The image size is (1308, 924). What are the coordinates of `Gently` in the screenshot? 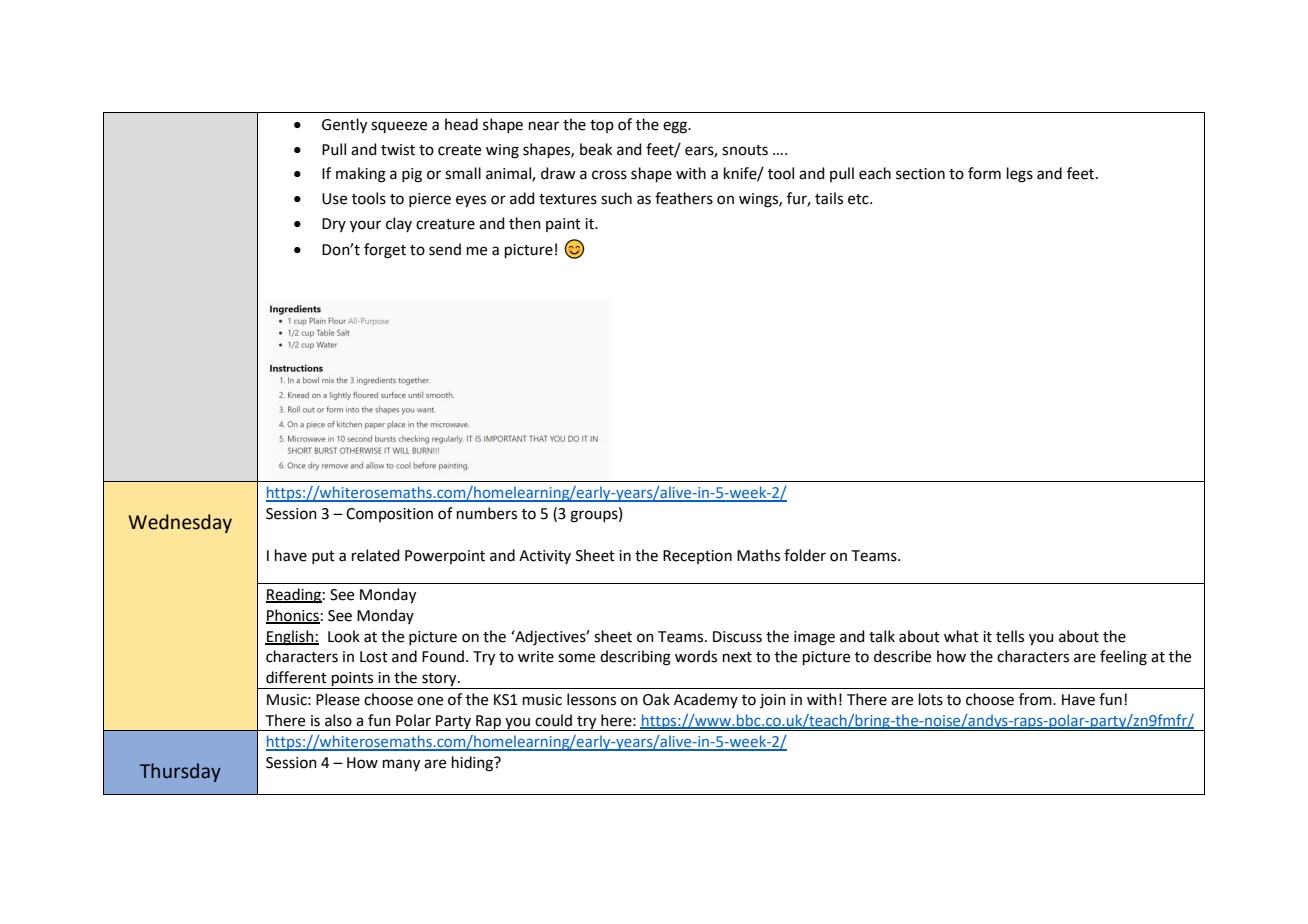 It's located at (344, 126).
